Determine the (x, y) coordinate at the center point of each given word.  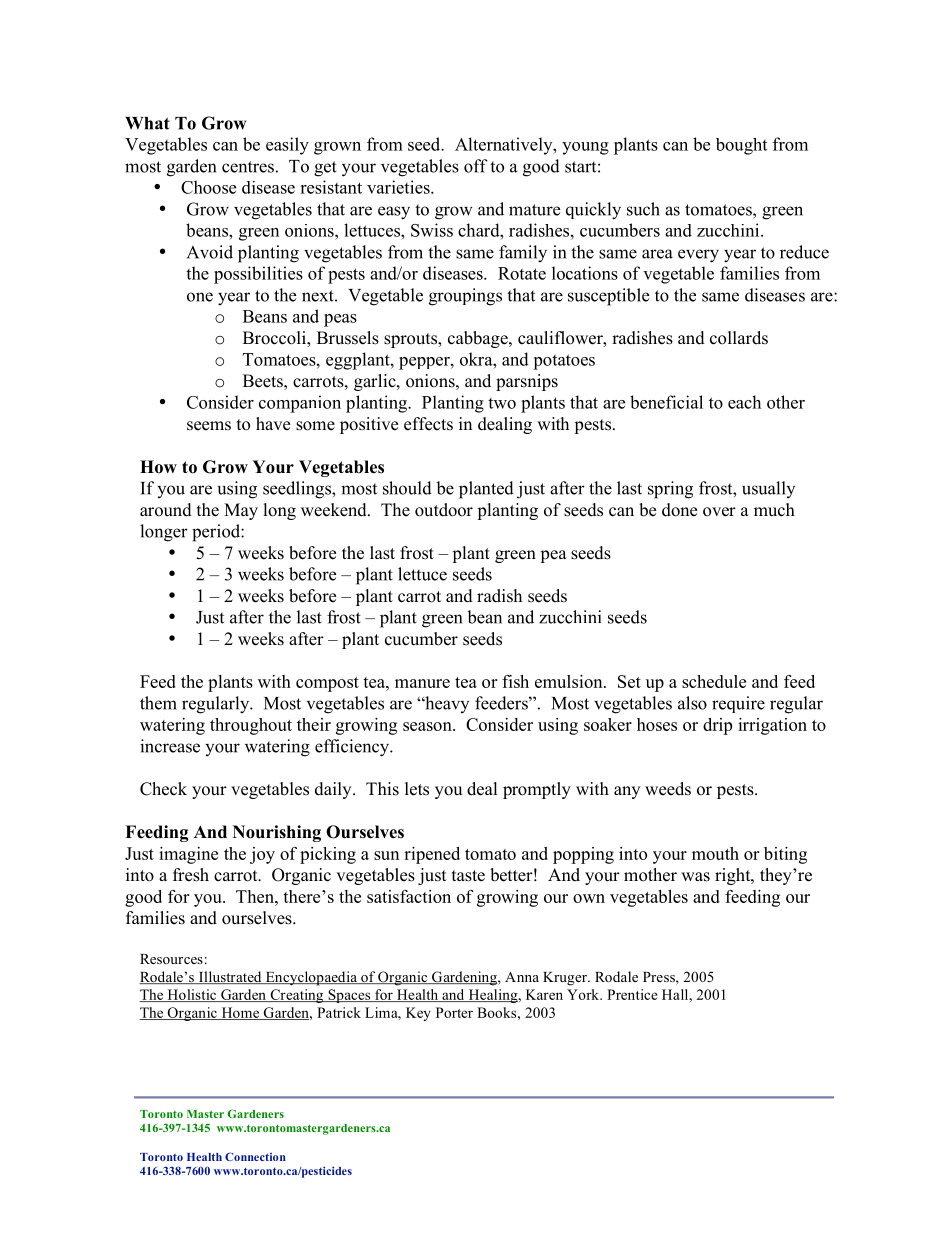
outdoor (444, 510)
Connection (255, 1156)
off (476, 166)
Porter (454, 1012)
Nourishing (277, 833)
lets (417, 789)
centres (248, 167)
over (719, 512)
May (241, 511)
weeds (668, 789)
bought (741, 146)
